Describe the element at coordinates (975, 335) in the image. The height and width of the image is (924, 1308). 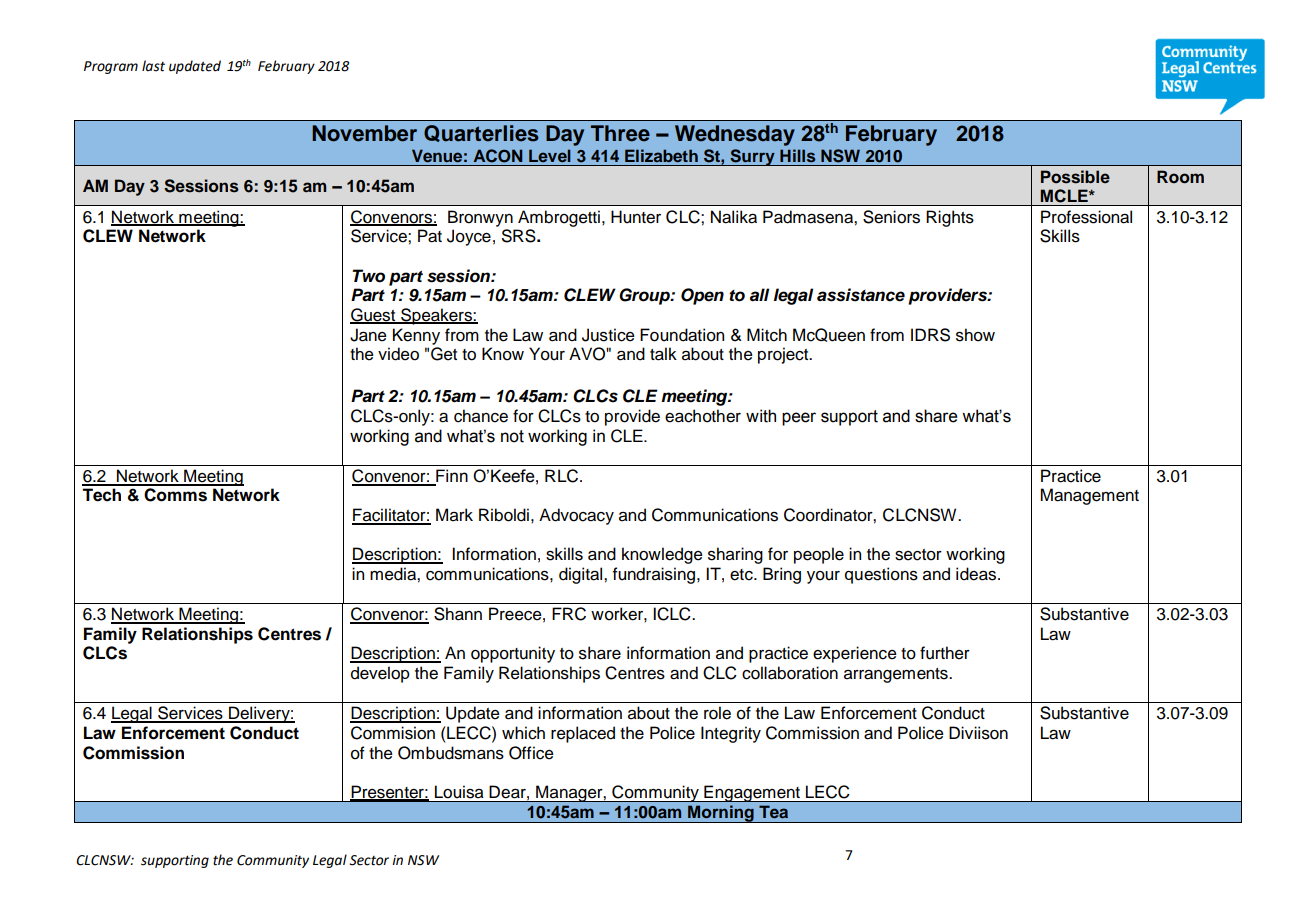
I see `show` at that location.
